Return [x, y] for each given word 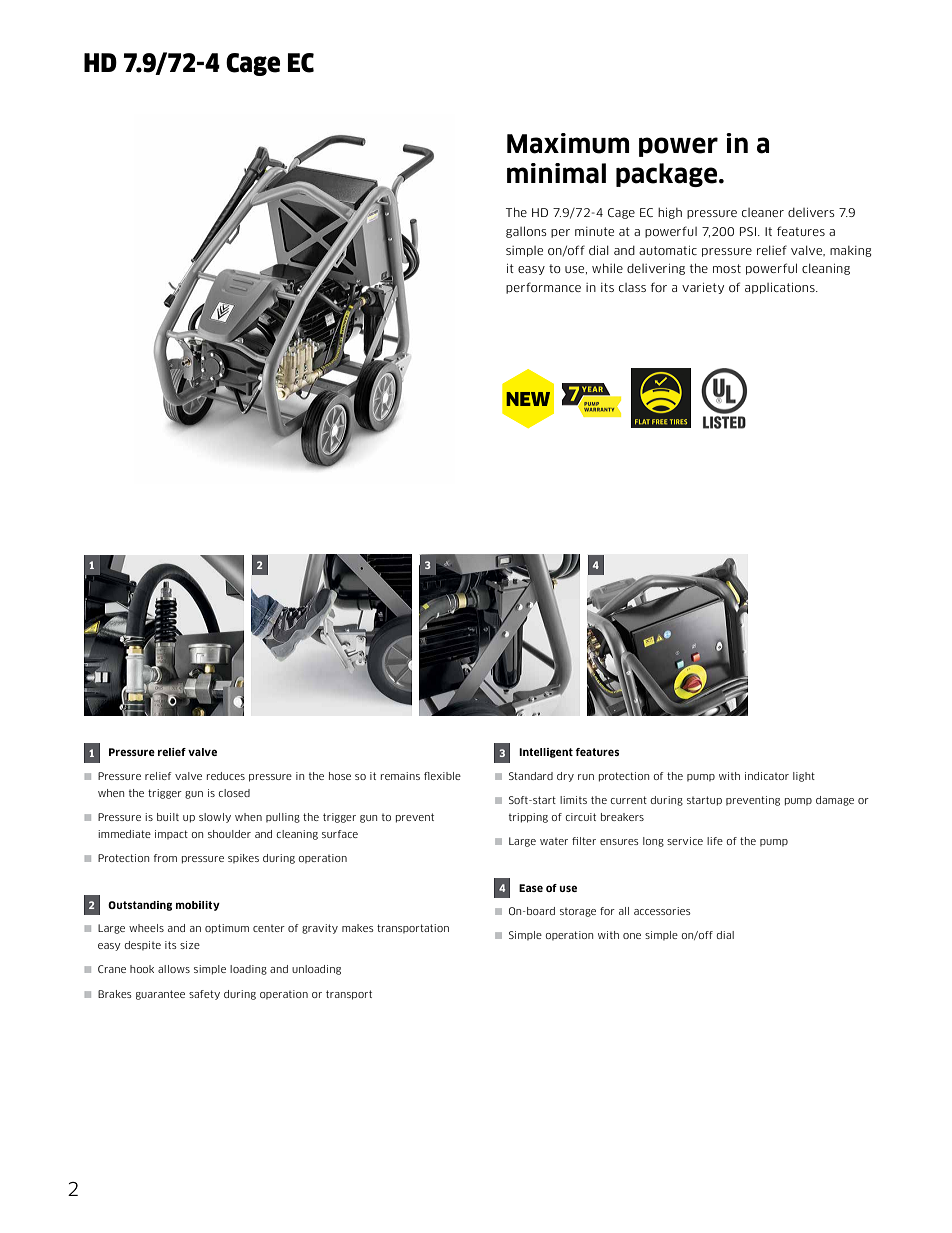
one [632, 936]
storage [578, 912]
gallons [526, 232]
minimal [556, 173]
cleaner [763, 212]
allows [174, 969]
